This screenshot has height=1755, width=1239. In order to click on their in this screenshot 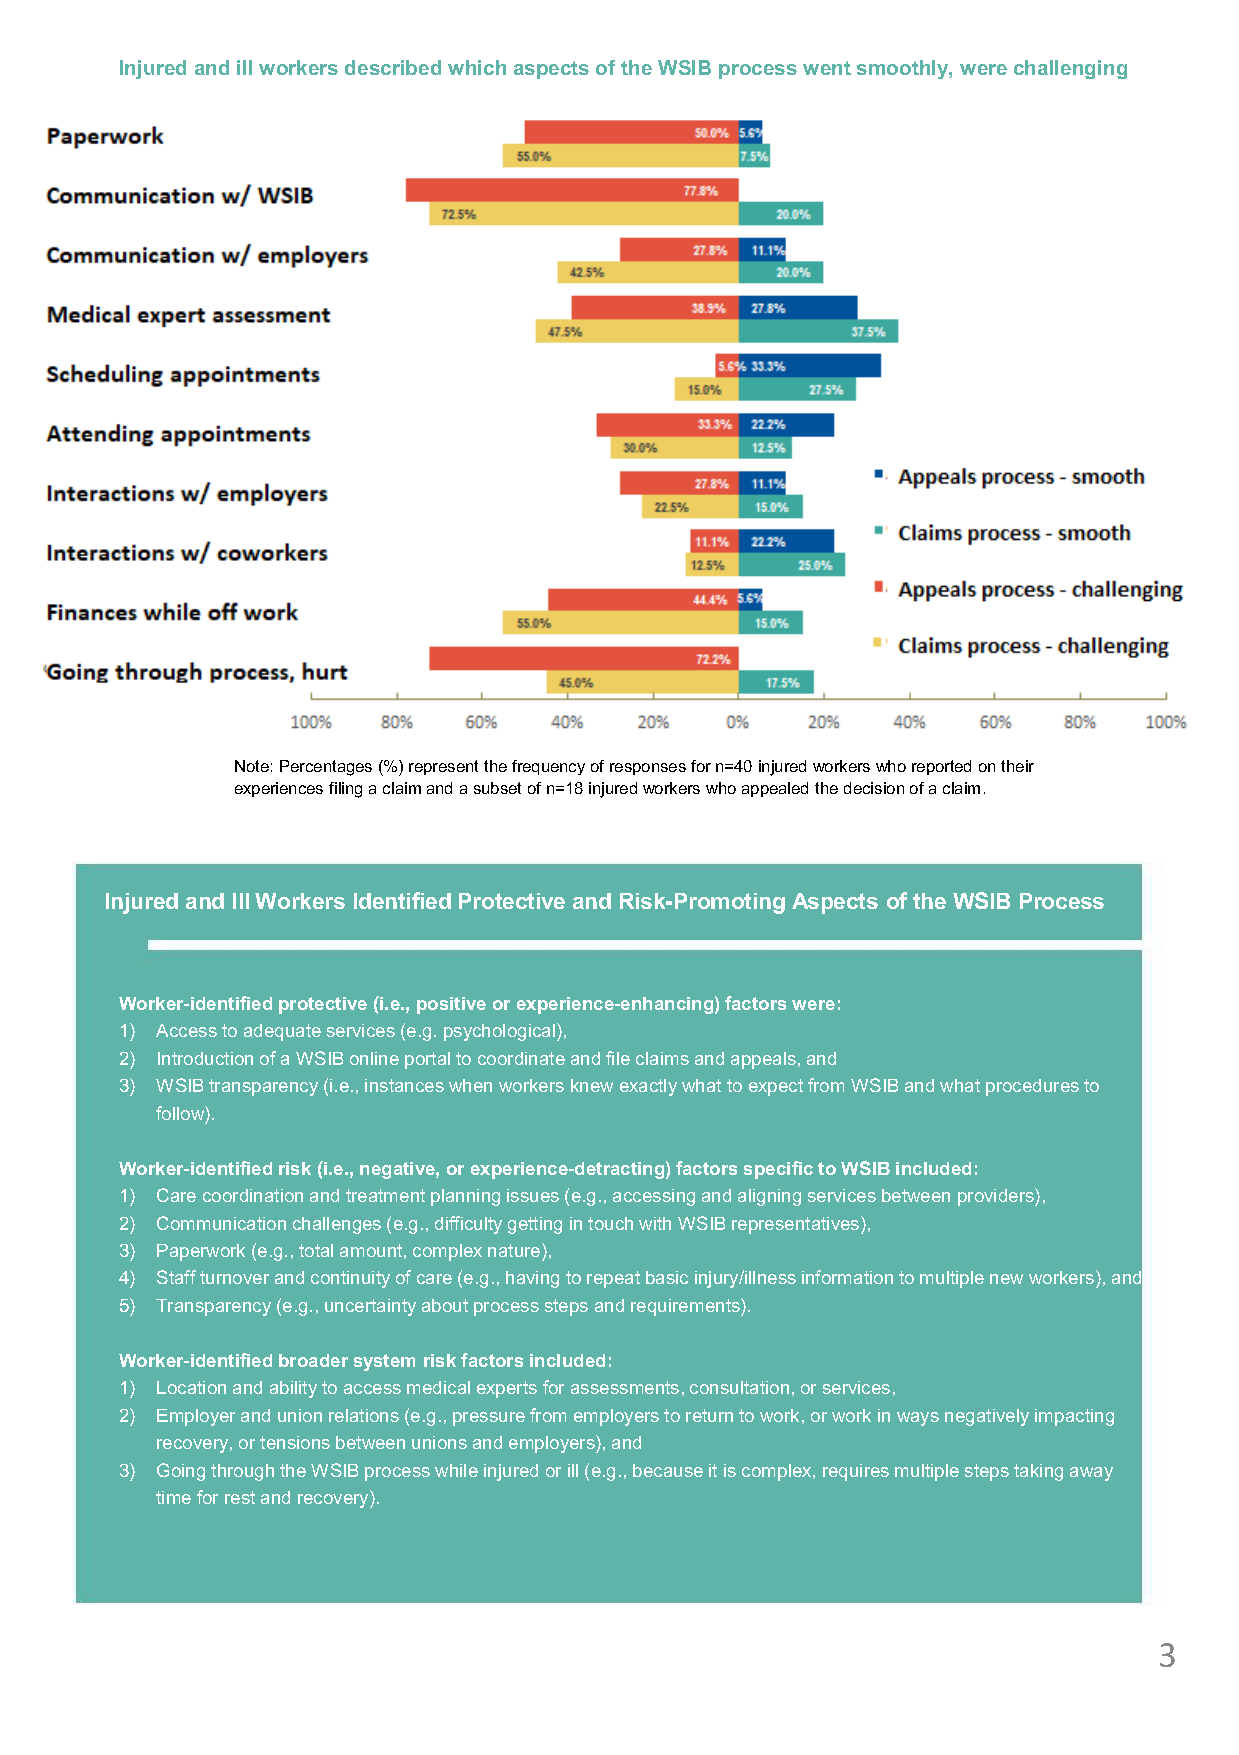, I will do `click(1017, 766)`.
